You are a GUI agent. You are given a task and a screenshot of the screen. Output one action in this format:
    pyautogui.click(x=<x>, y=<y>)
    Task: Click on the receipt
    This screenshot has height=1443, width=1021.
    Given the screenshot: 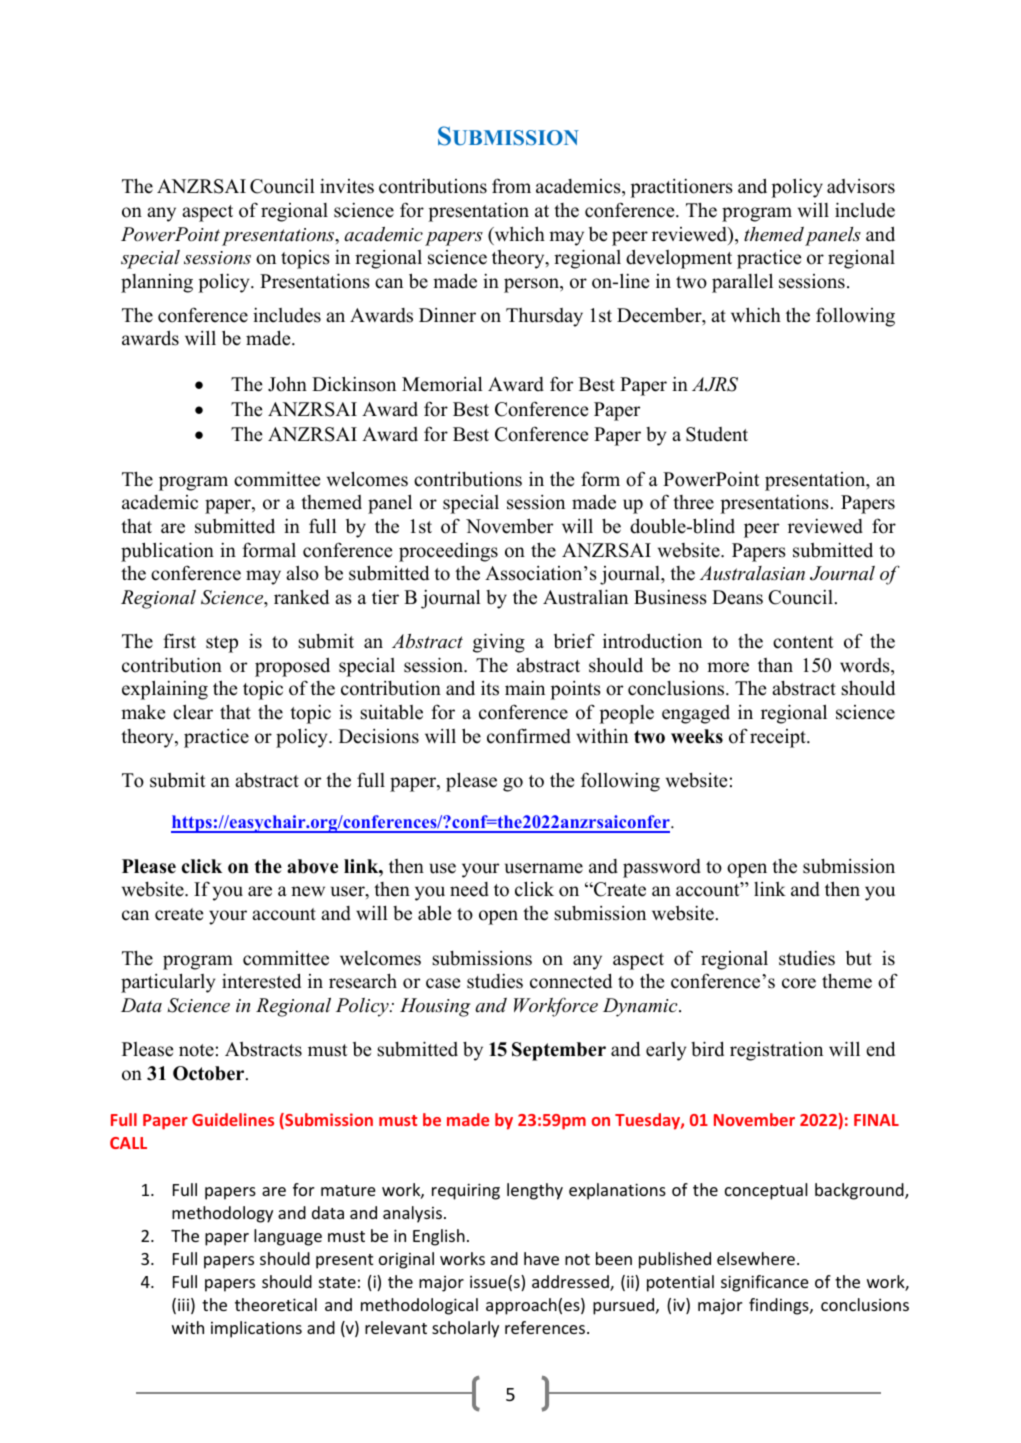 What is the action you would take?
    pyautogui.click(x=779, y=738)
